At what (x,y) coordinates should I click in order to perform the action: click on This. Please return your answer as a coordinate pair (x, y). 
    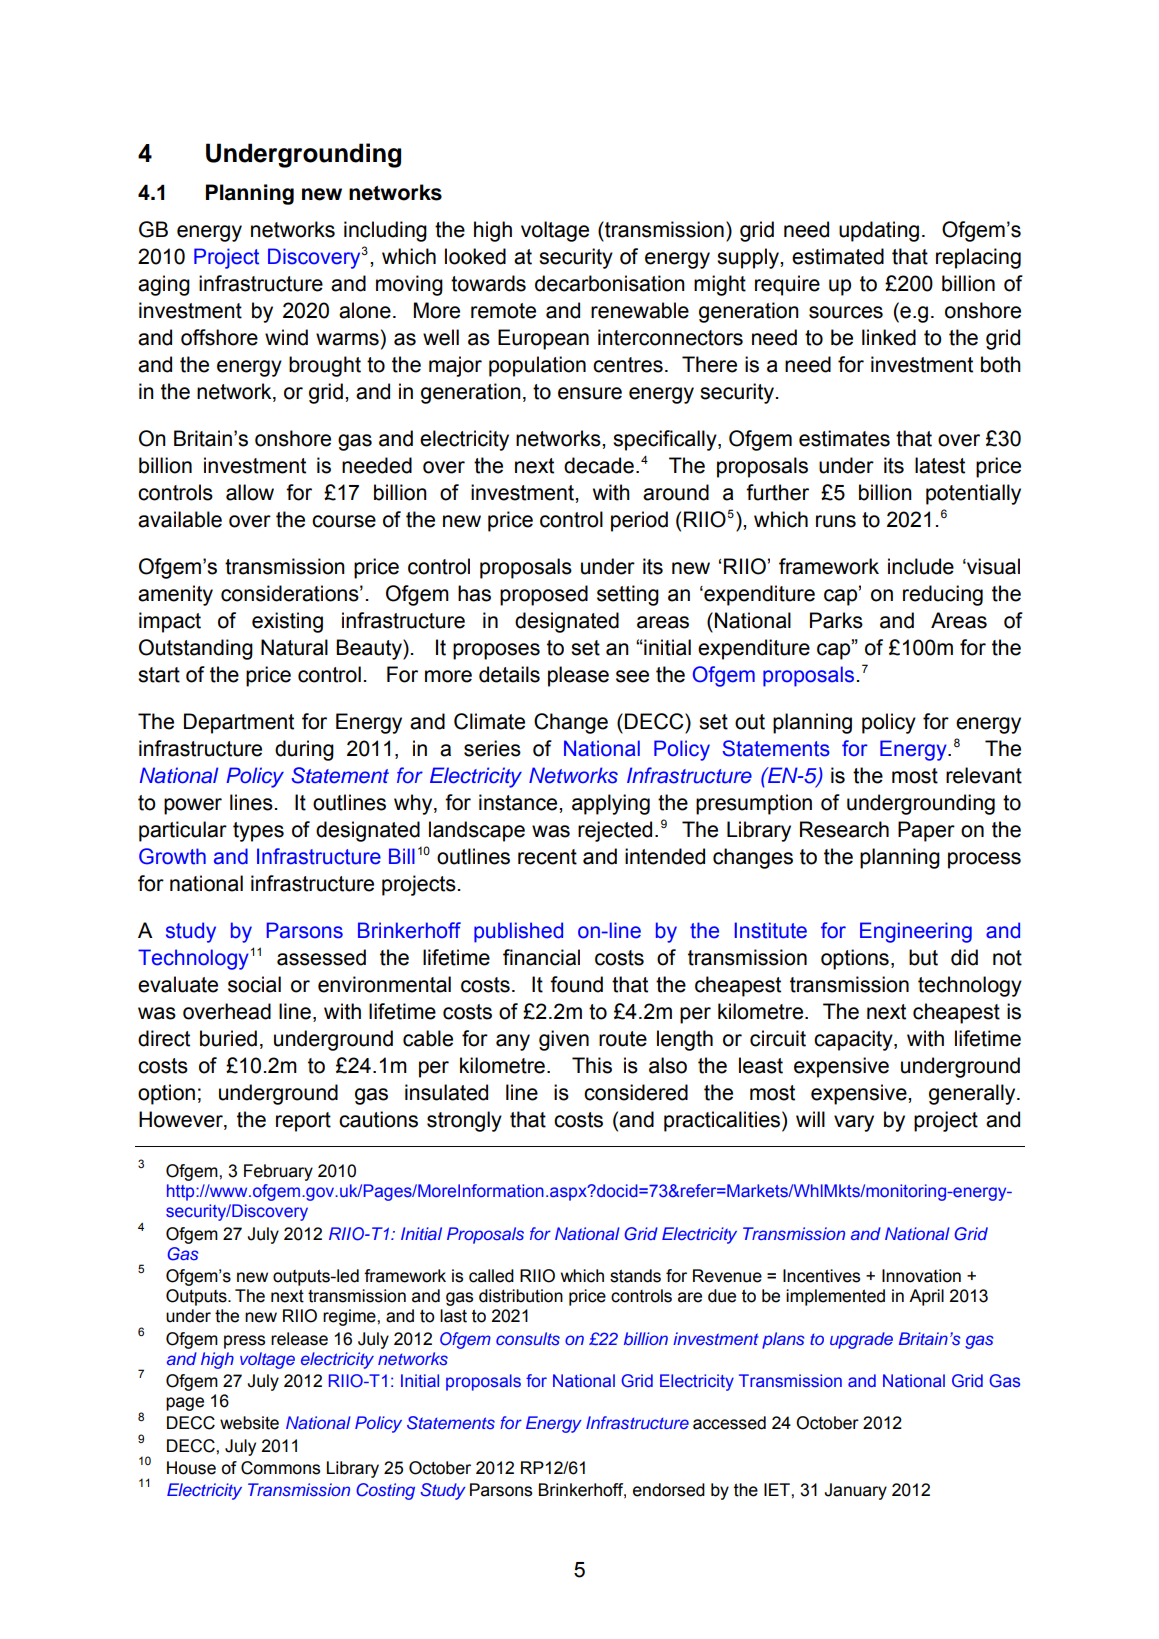
    Looking at the image, I should click on (592, 1065).
